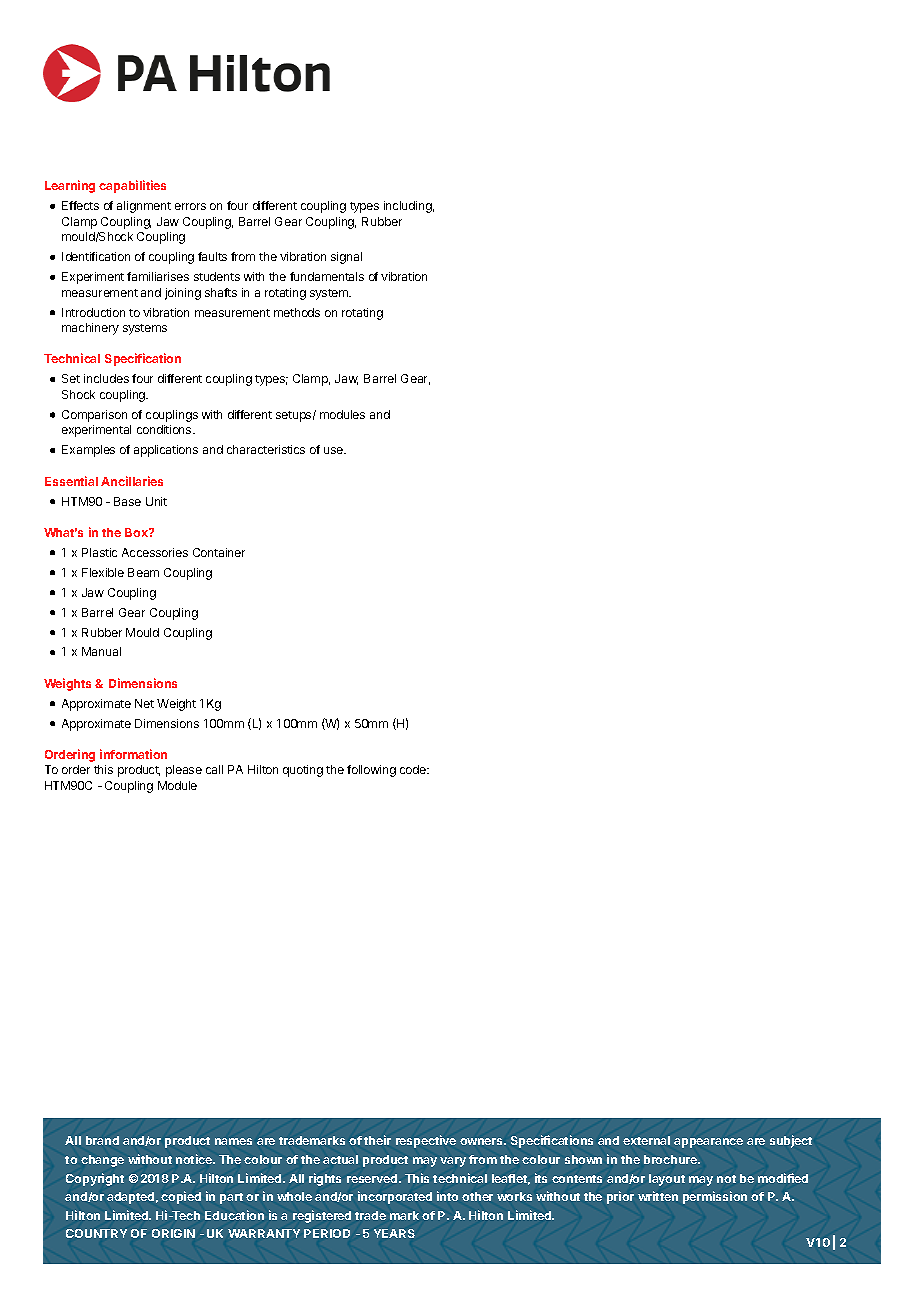 This document has width=924, height=1308. Describe the element at coordinates (327, 276) in the document. I see `fundamentals` at that location.
